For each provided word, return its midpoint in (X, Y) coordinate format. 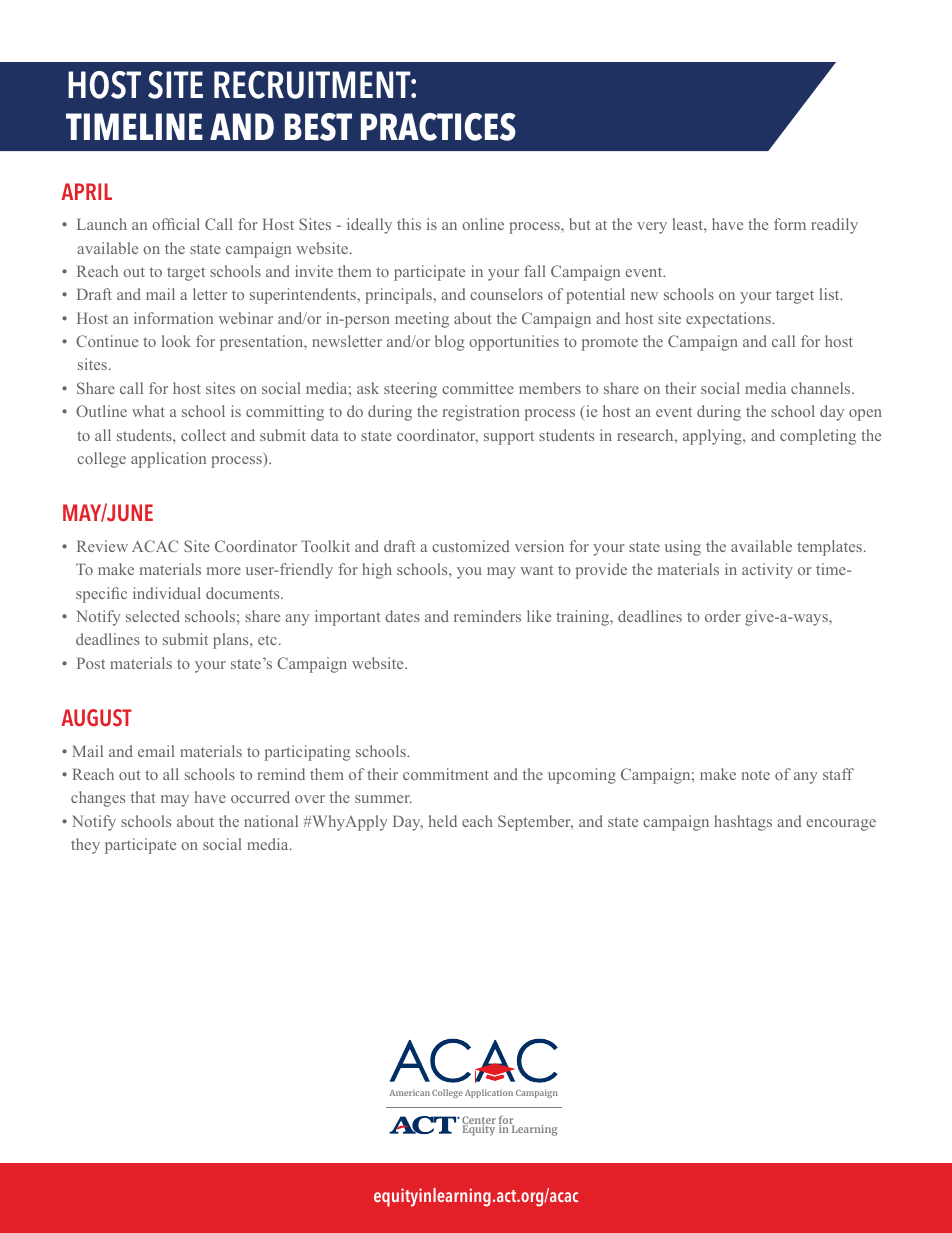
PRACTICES (438, 127)
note (756, 775)
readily (834, 226)
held (443, 821)
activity (767, 571)
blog (450, 343)
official (176, 224)
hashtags (743, 823)
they (85, 846)
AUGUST (96, 718)
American (410, 1092)
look (176, 341)
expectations (729, 320)
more (224, 571)
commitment (446, 774)
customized (471, 546)
